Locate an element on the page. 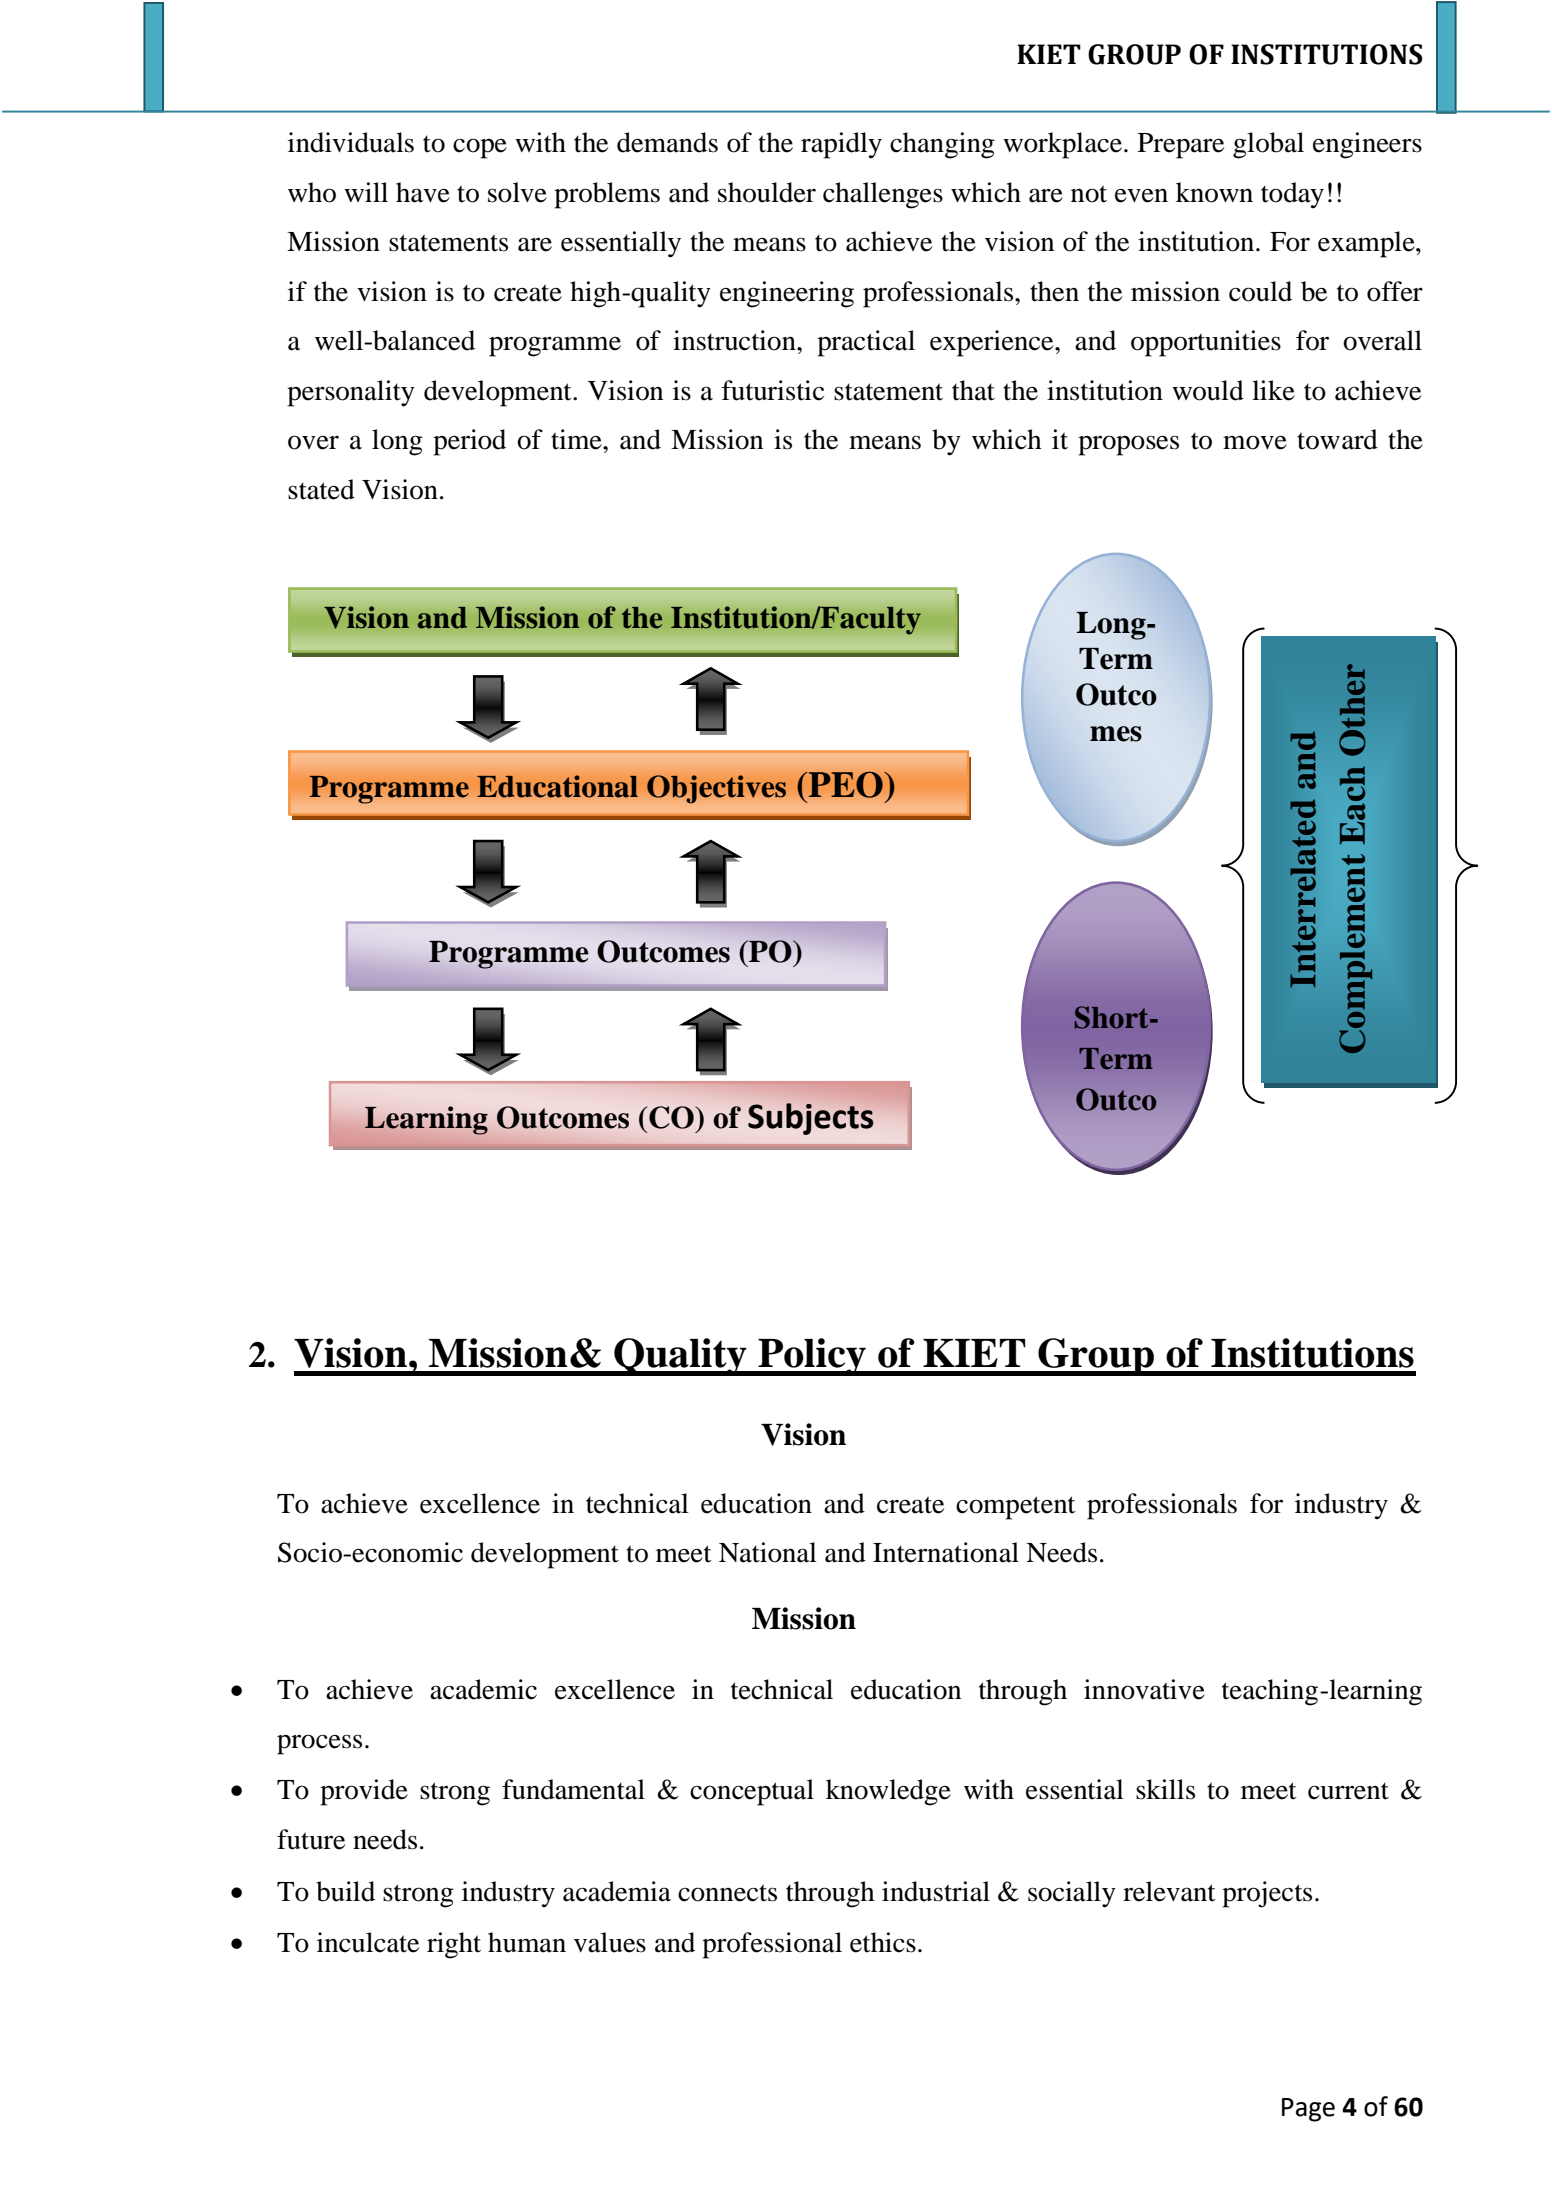  have is located at coordinates (423, 192).
